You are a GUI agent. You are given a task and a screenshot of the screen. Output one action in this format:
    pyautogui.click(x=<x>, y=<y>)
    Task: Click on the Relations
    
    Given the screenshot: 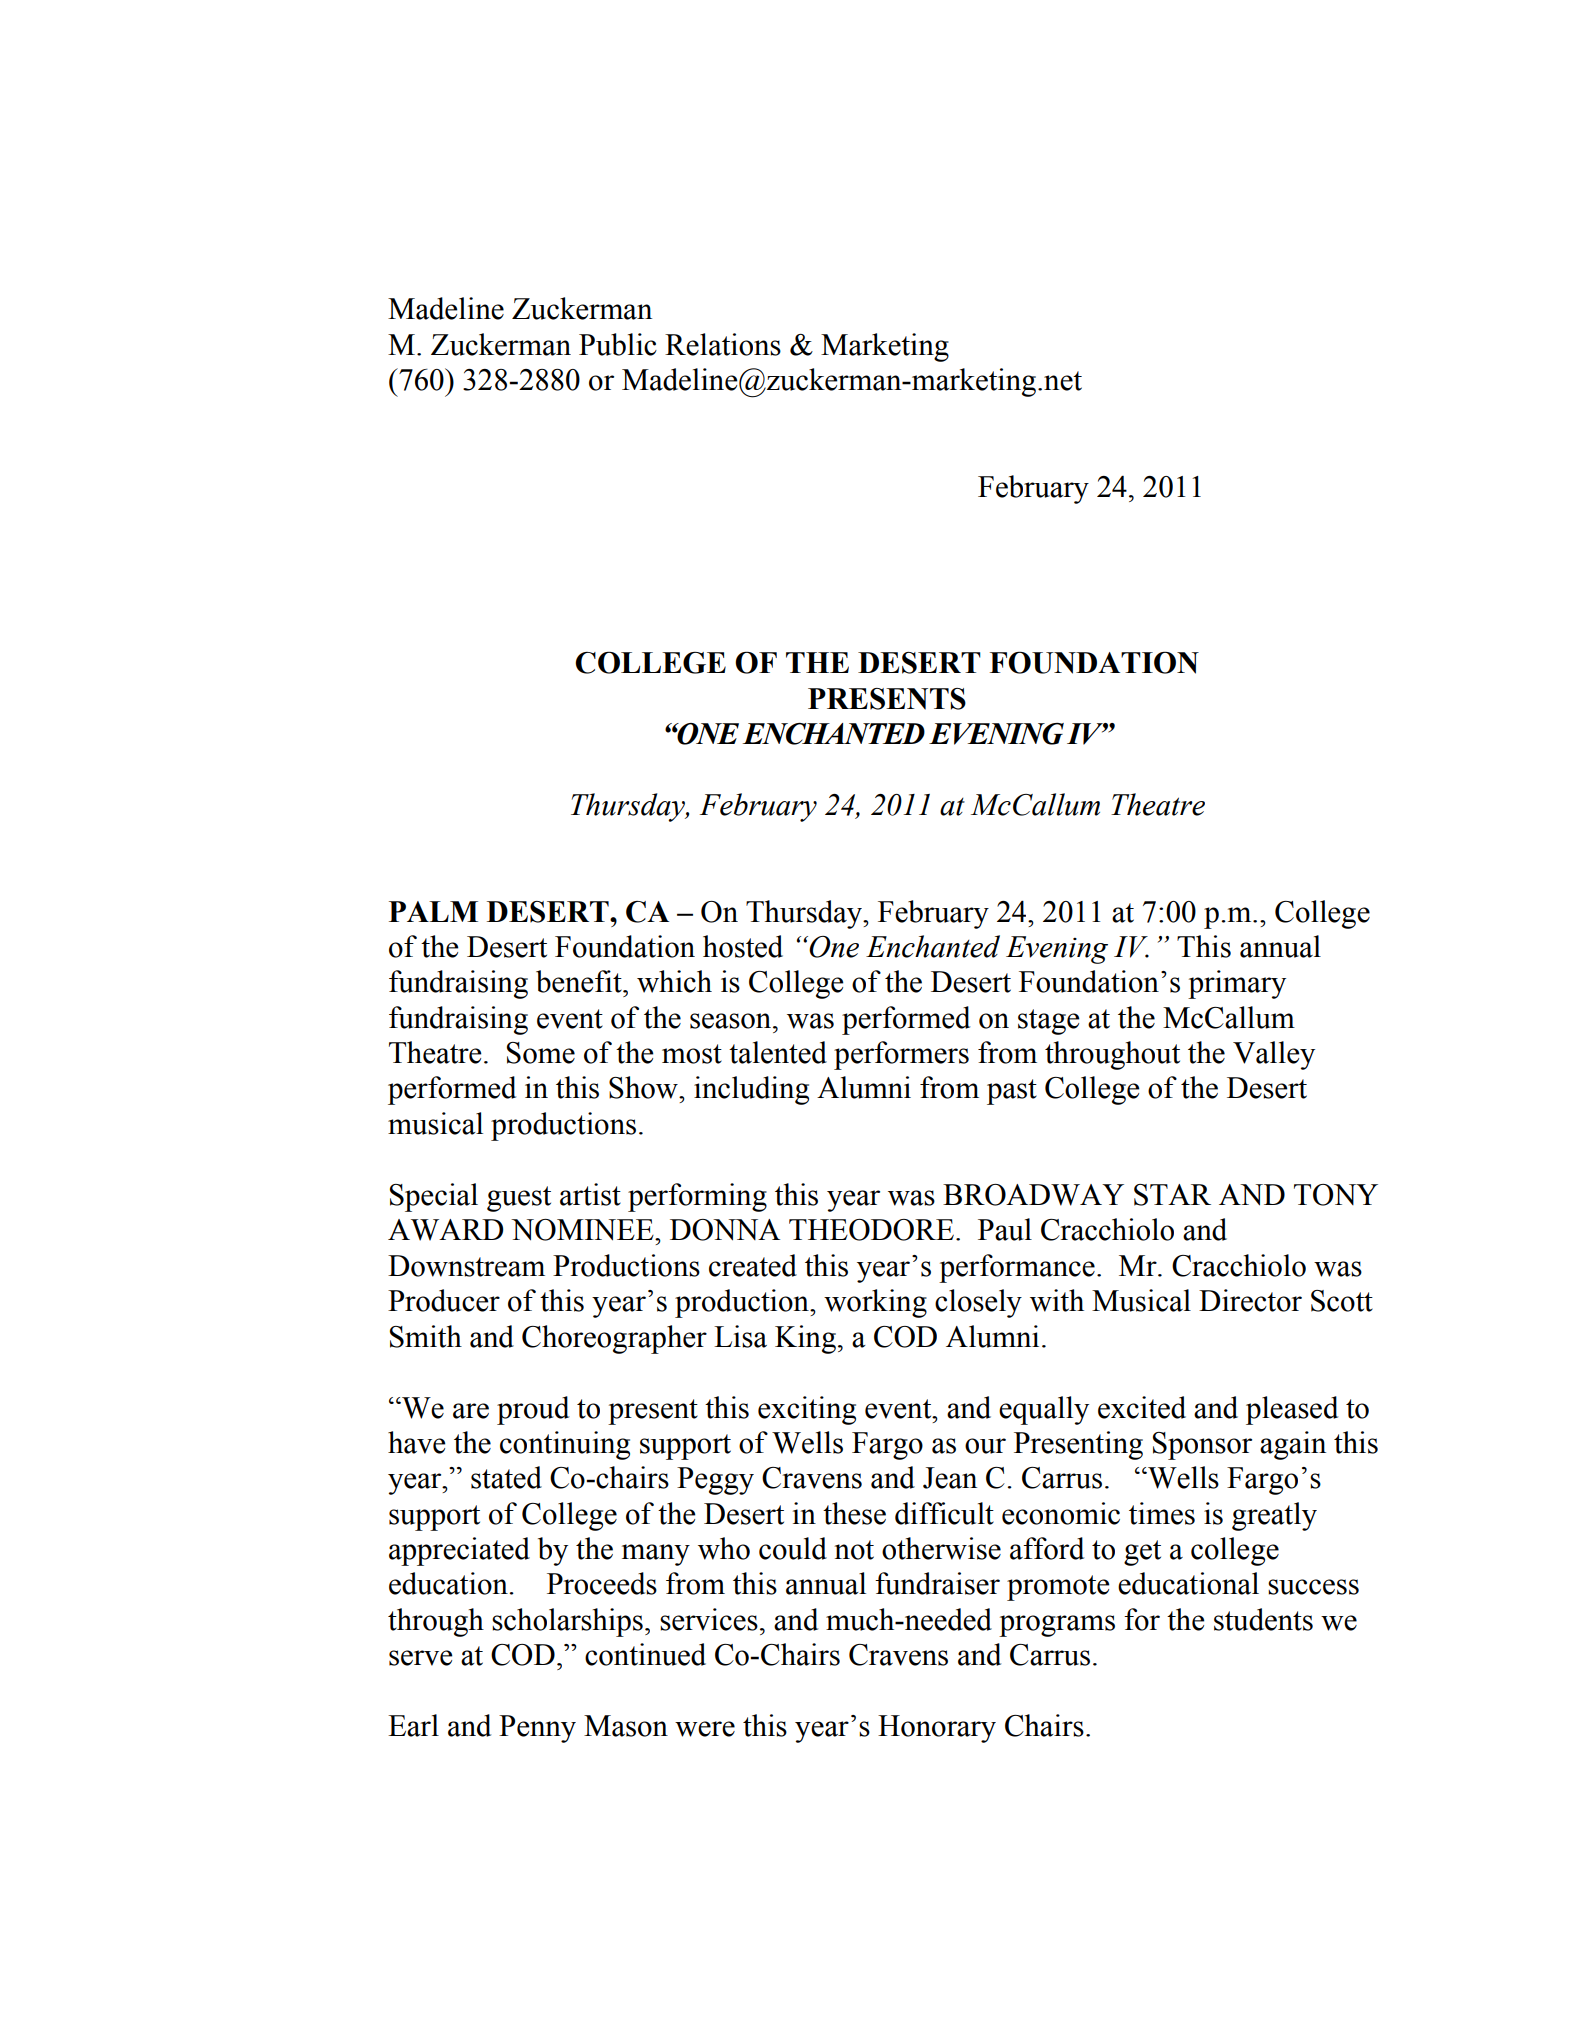 What is the action you would take?
    pyautogui.click(x=723, y=344)
